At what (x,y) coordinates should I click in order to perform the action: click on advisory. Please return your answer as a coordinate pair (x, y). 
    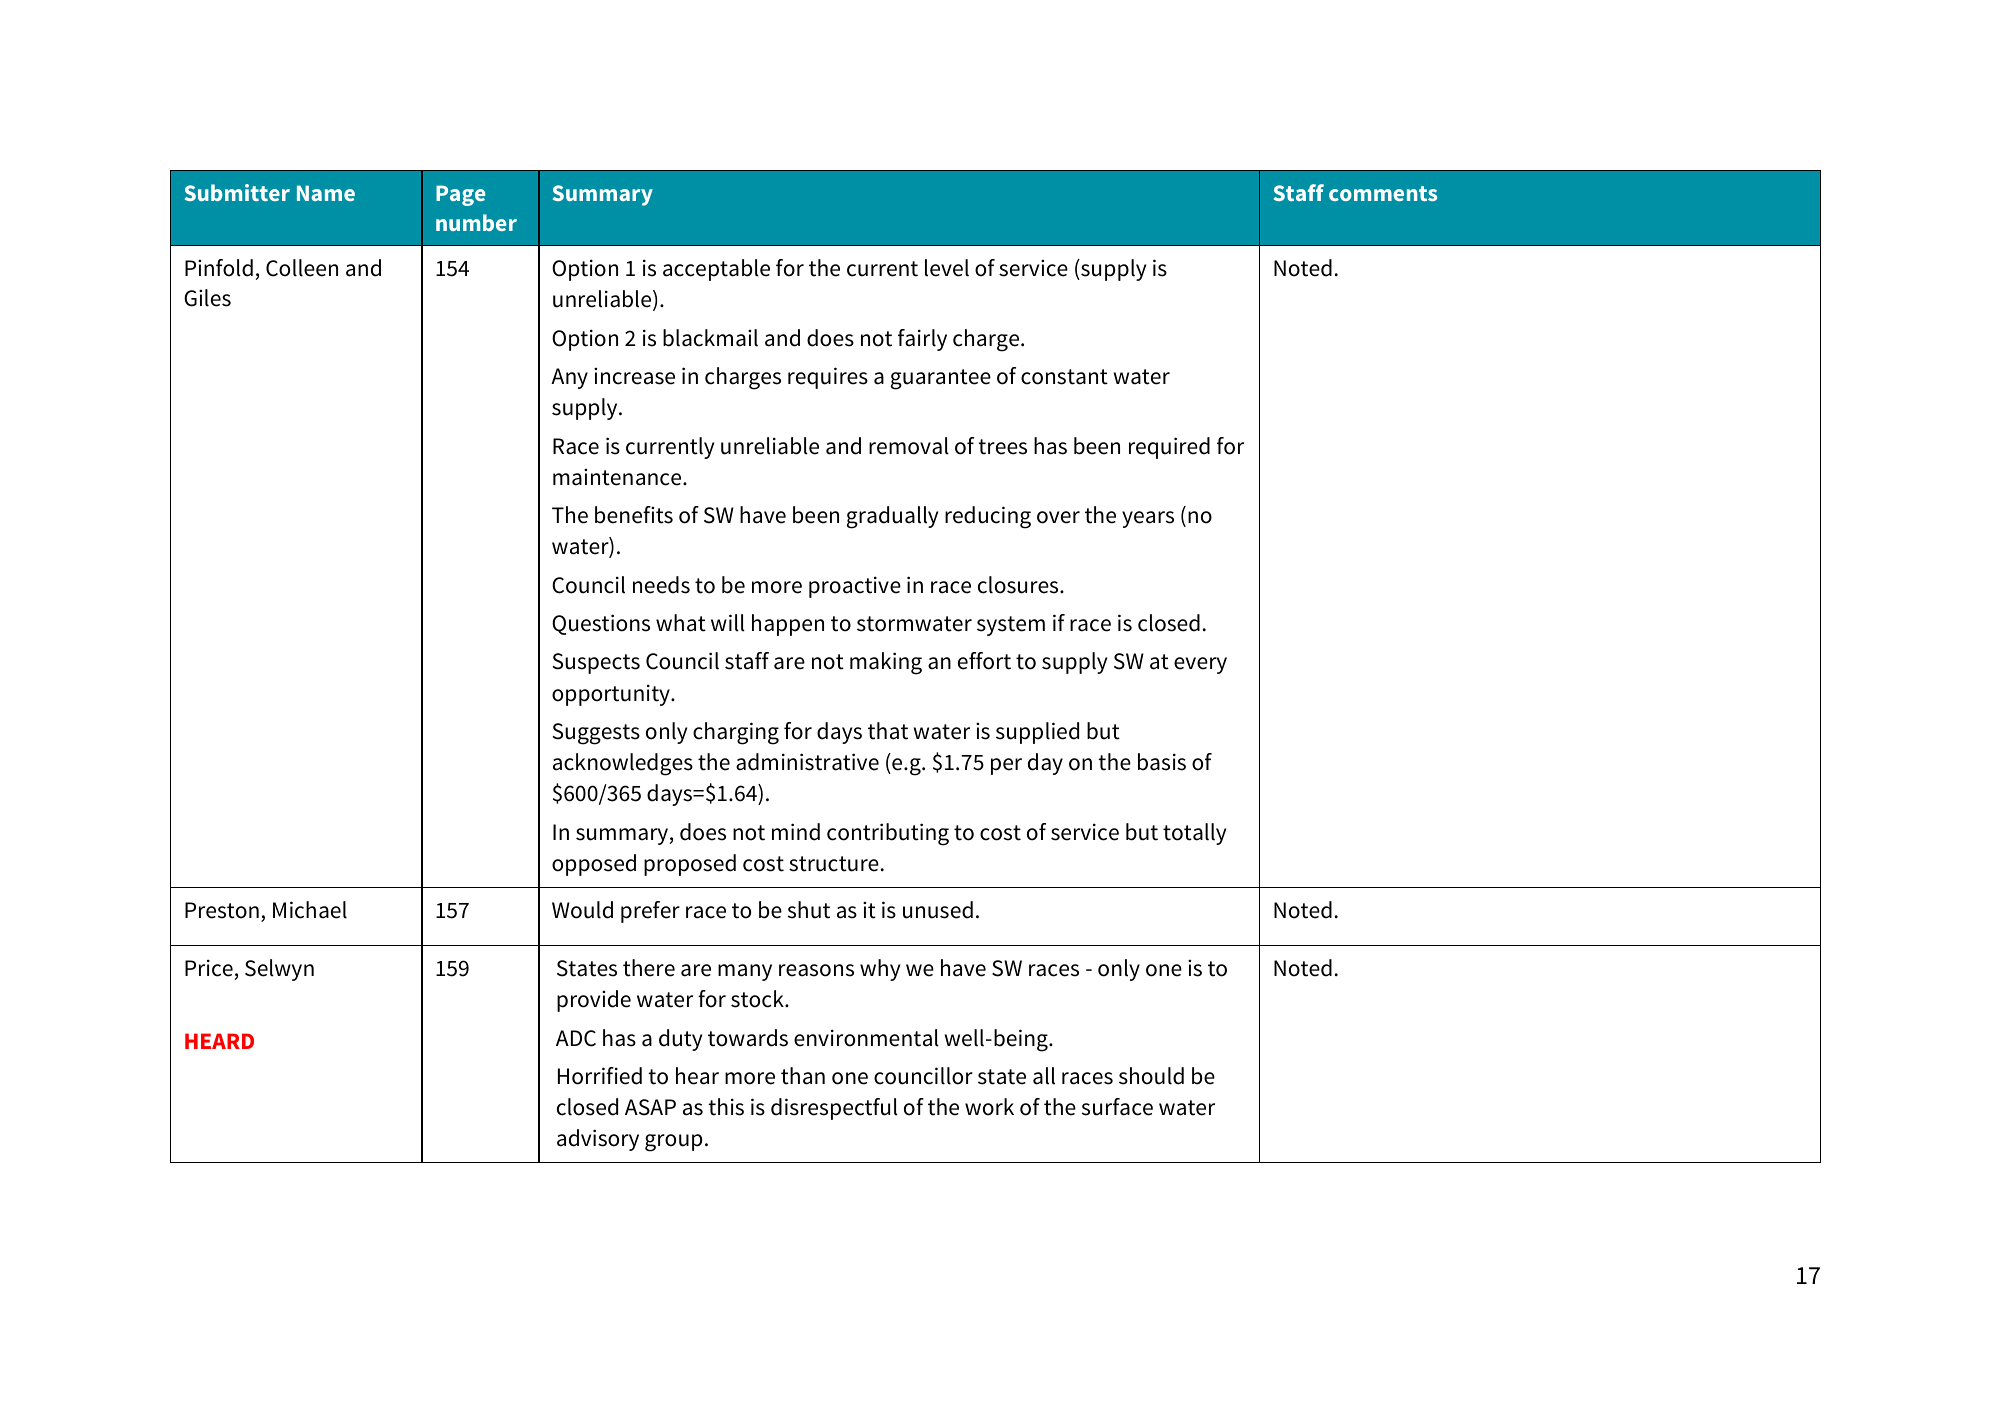
    Looking at the image, I should click on (598, 1140).
